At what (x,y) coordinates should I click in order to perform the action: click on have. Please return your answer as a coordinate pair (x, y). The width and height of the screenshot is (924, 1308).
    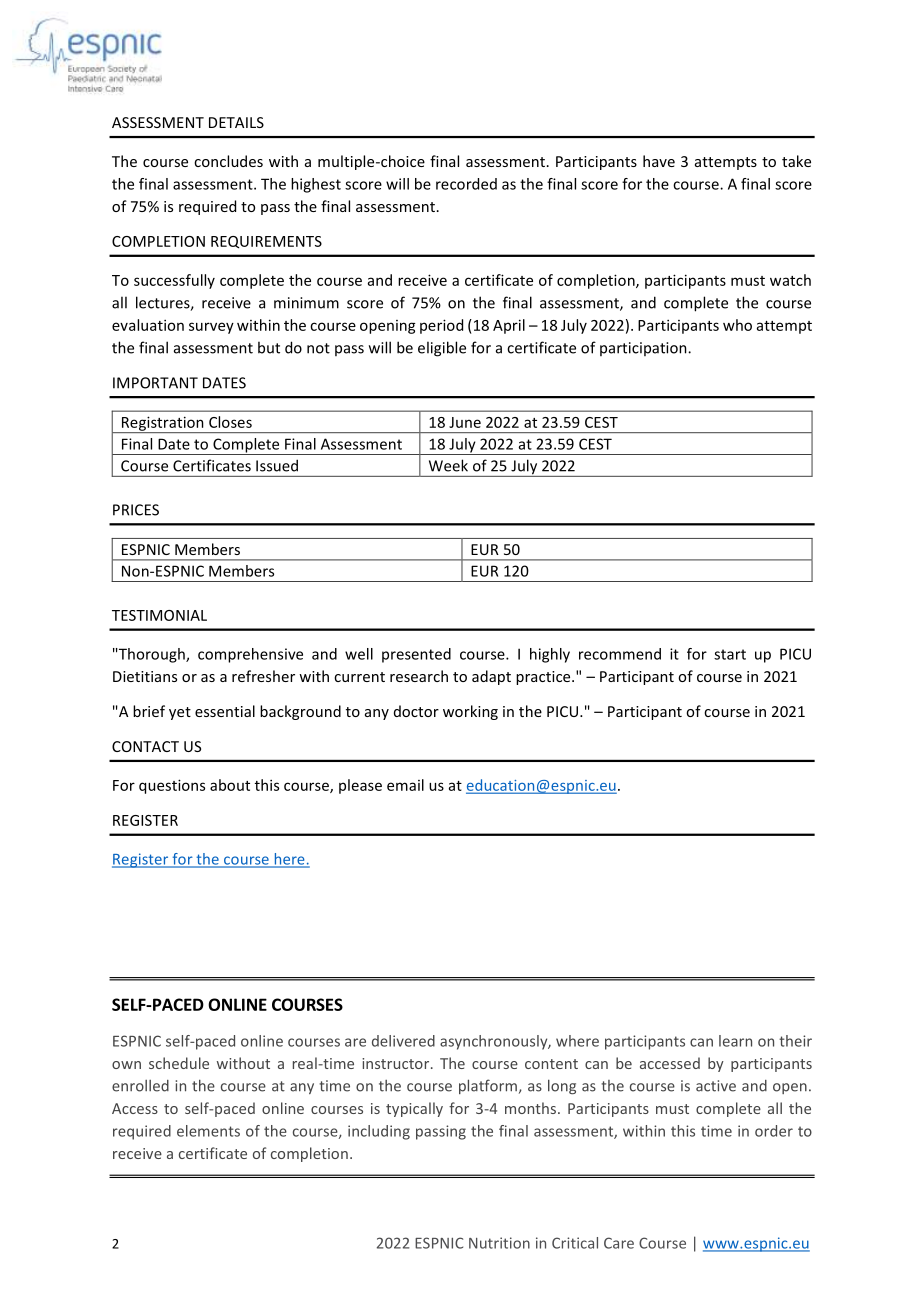
    Looking at the image, I should click on (659, 161).
